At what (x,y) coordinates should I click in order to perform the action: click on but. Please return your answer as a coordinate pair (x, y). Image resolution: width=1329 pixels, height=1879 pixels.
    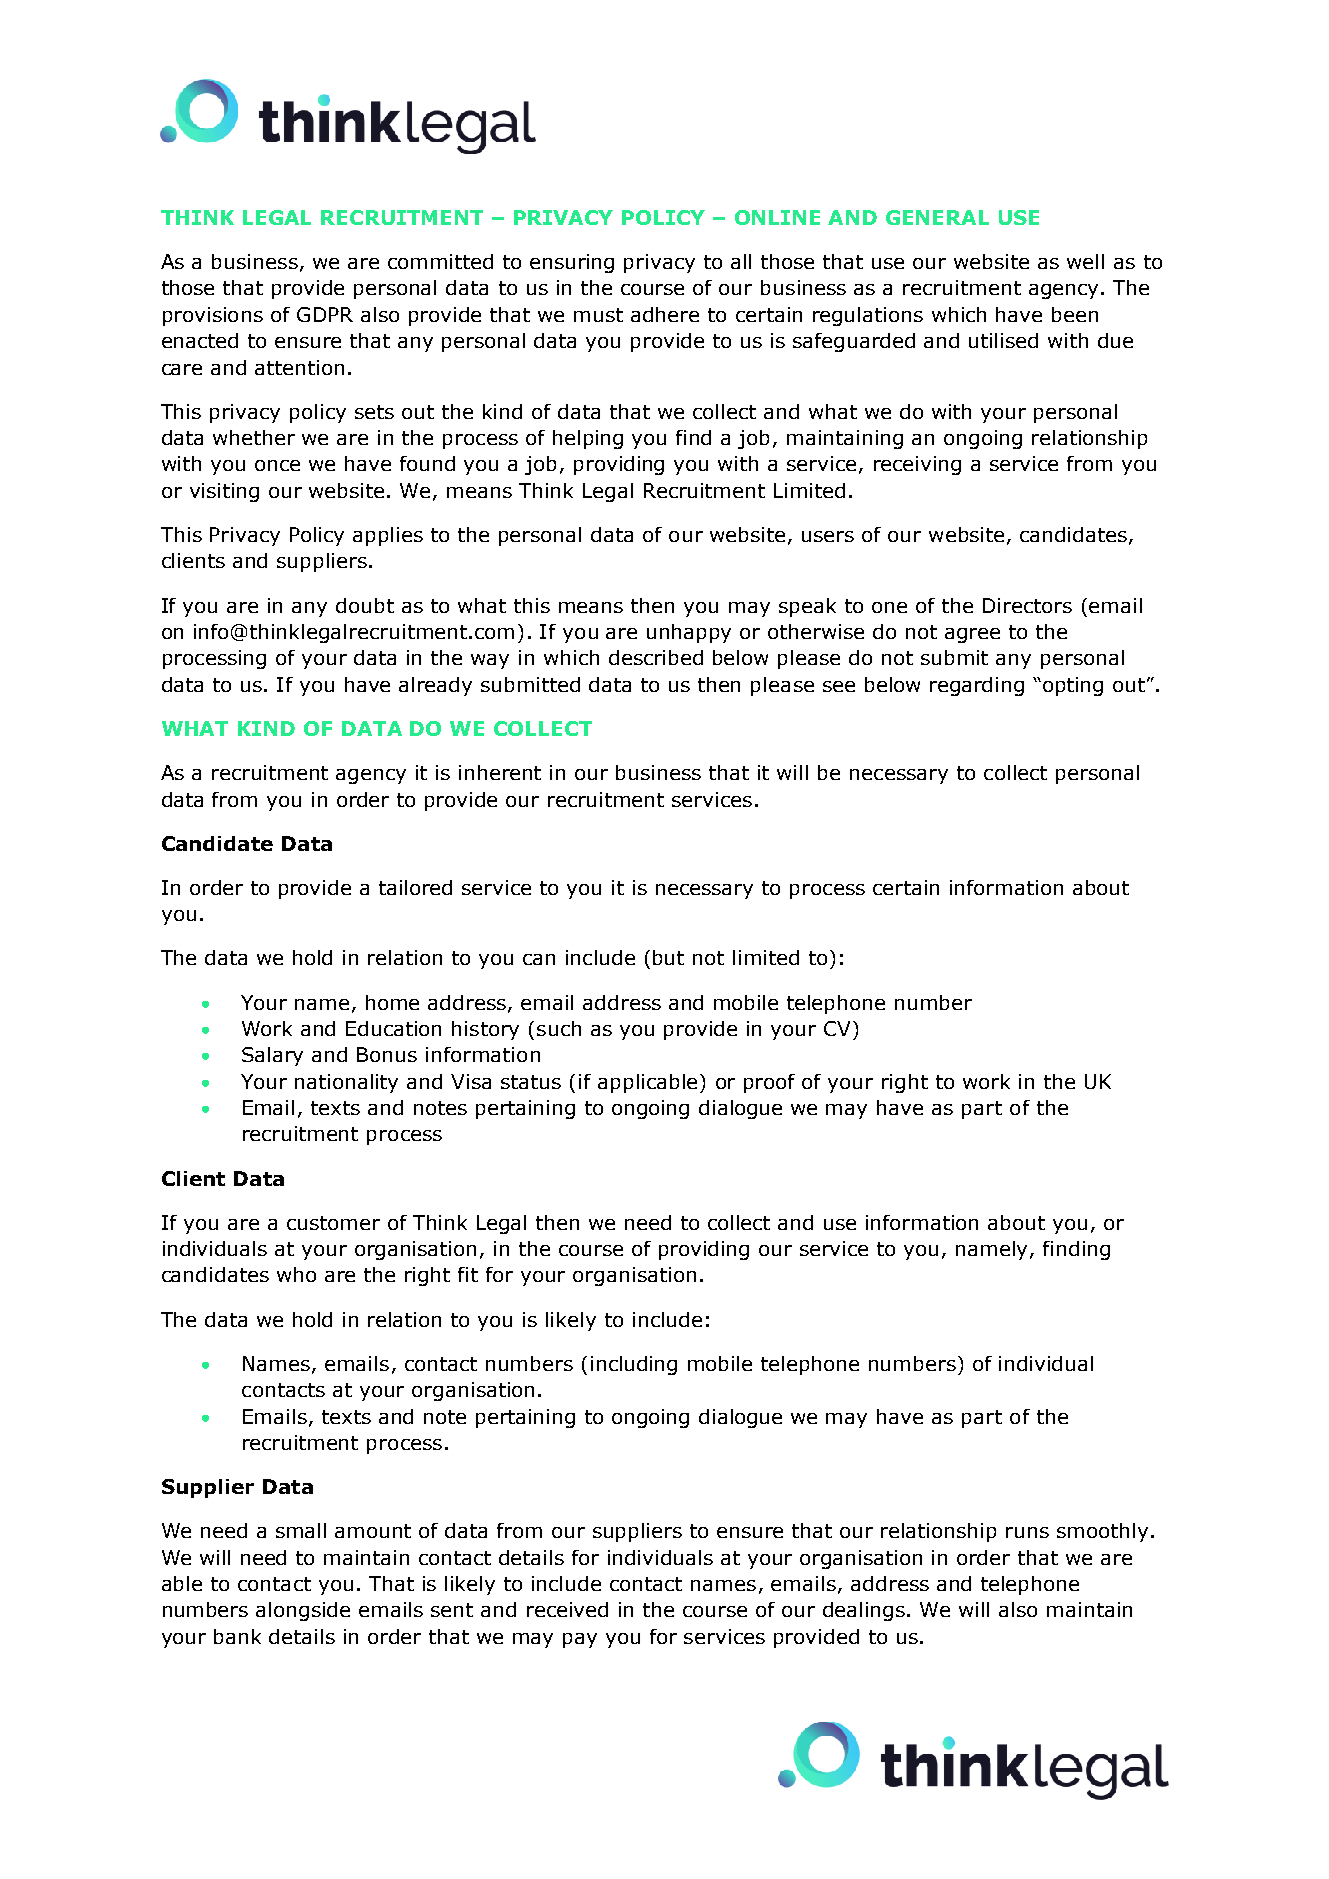
    Looking at the image, I should click on (668, 957).
